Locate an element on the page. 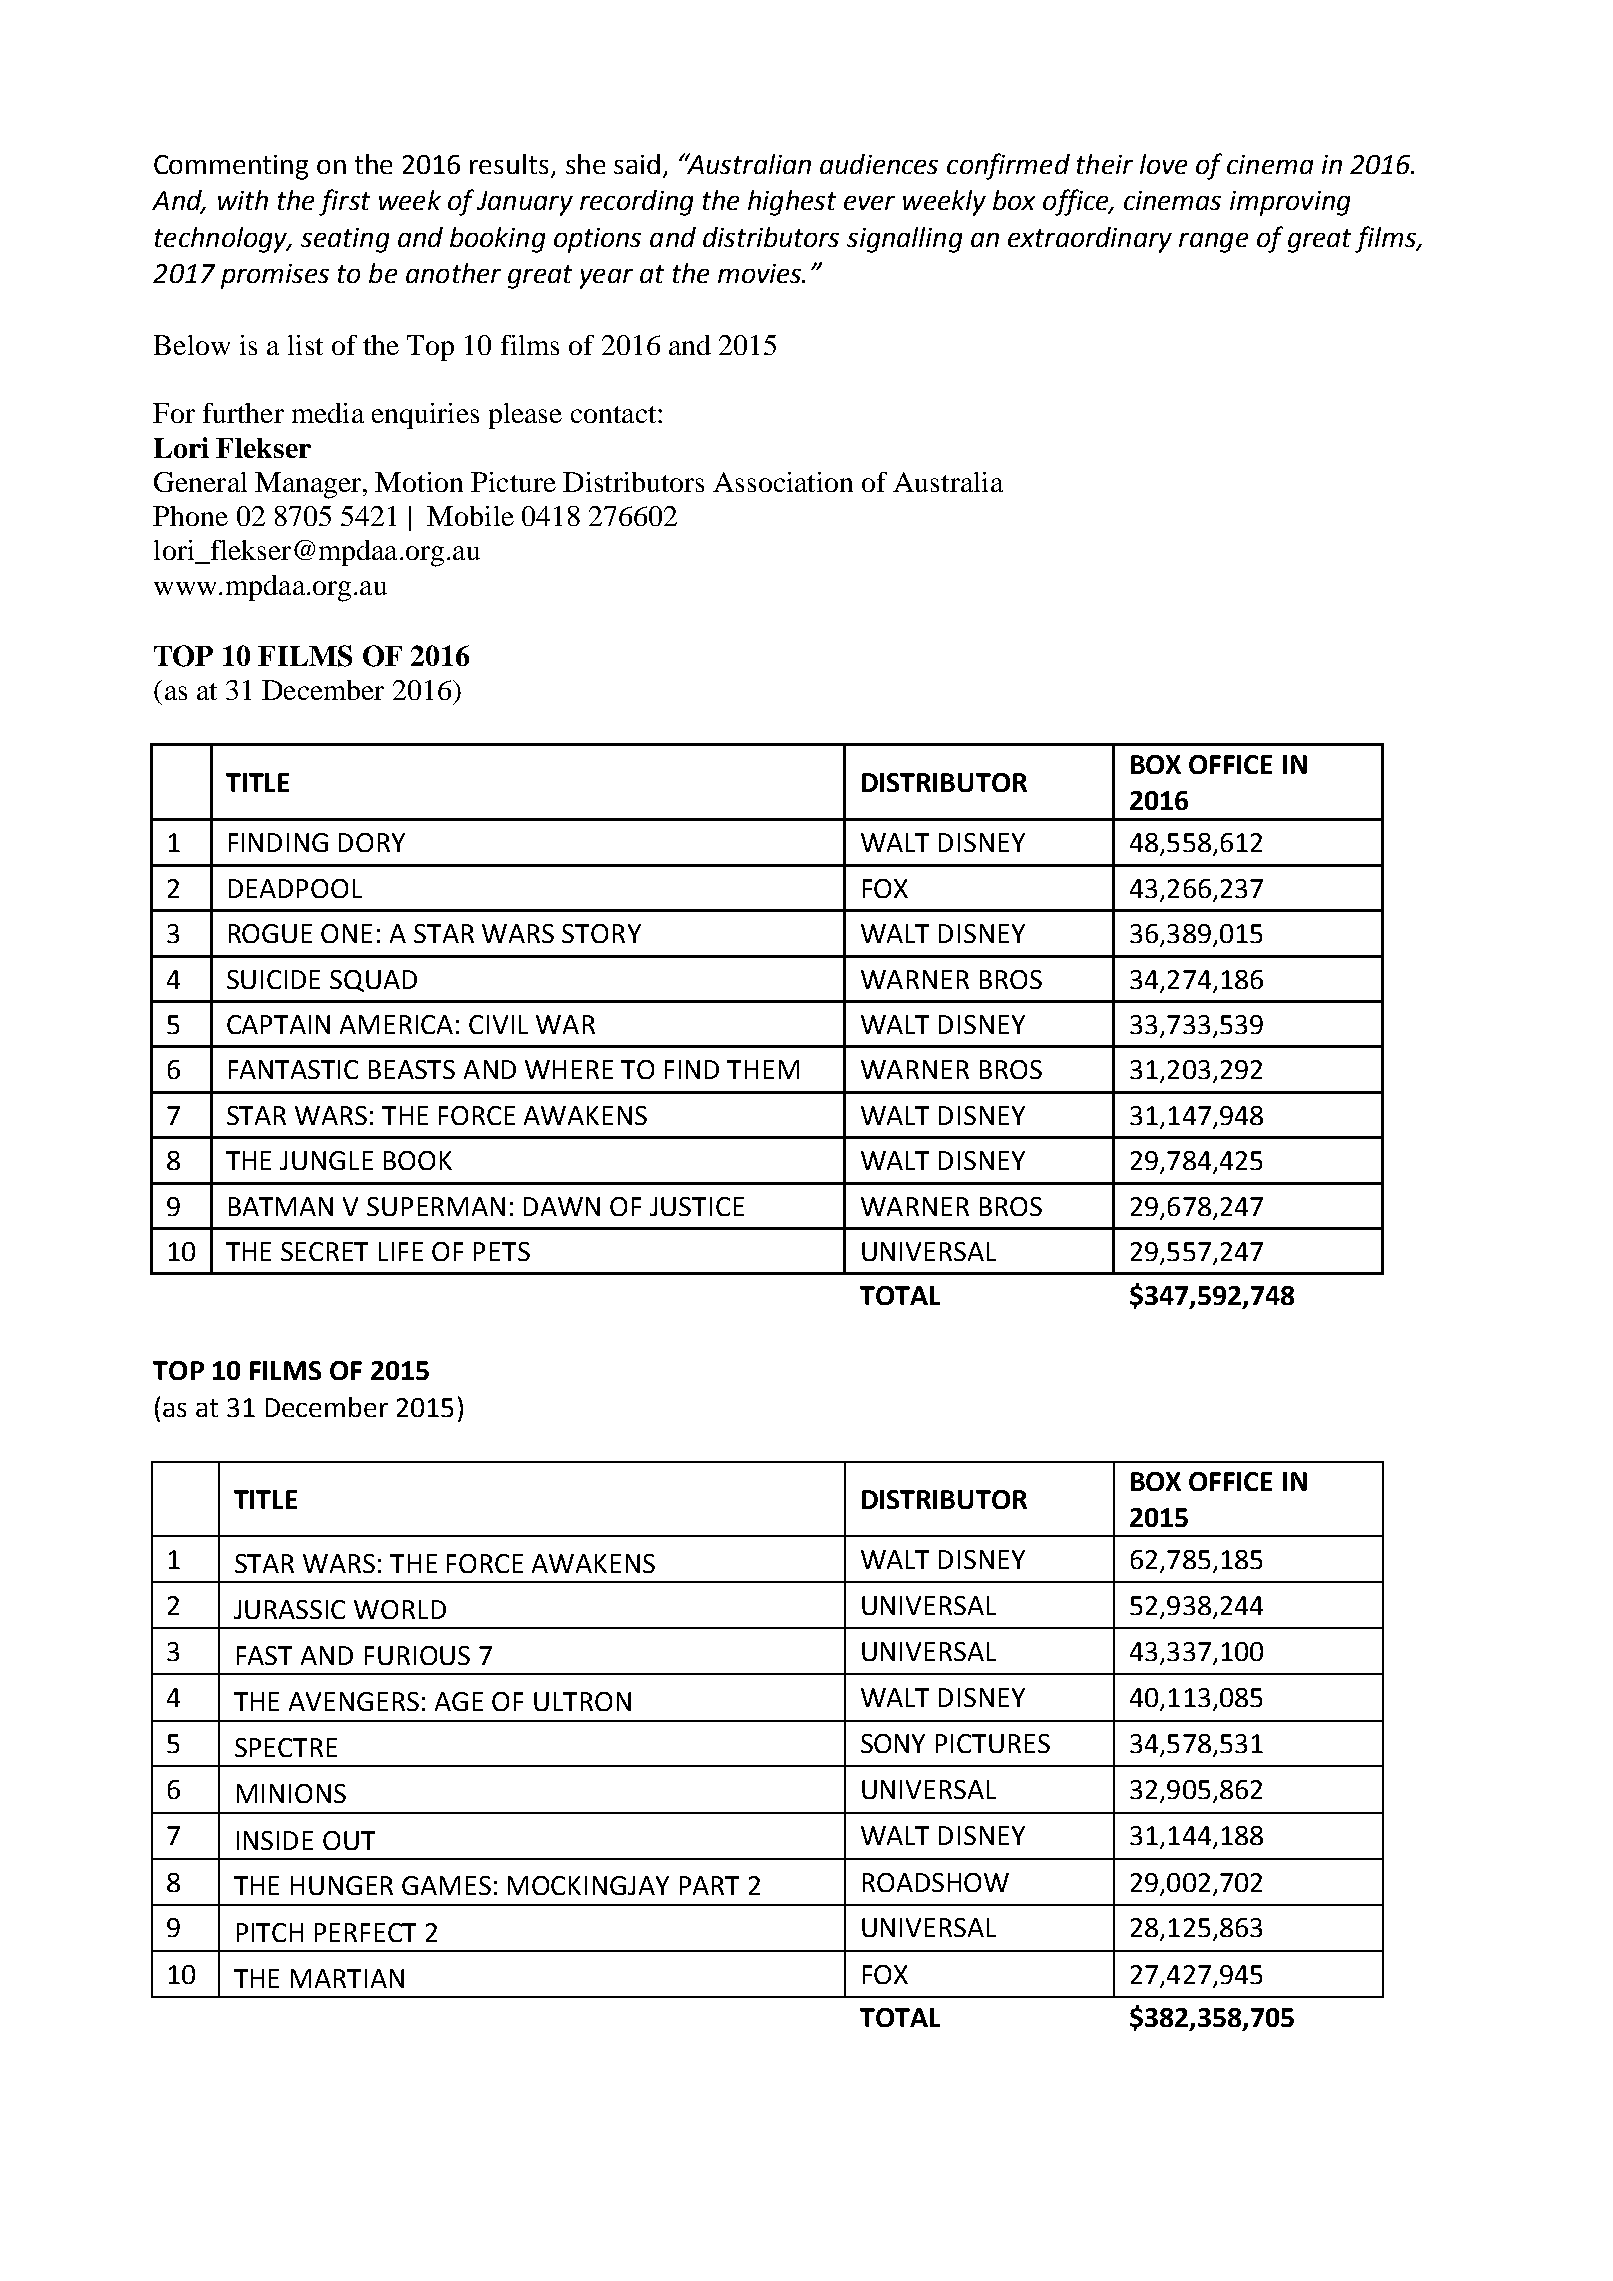 The width and height of the page is (1613, 2281). JURASSIC is located at coordinates (289, 1609).
